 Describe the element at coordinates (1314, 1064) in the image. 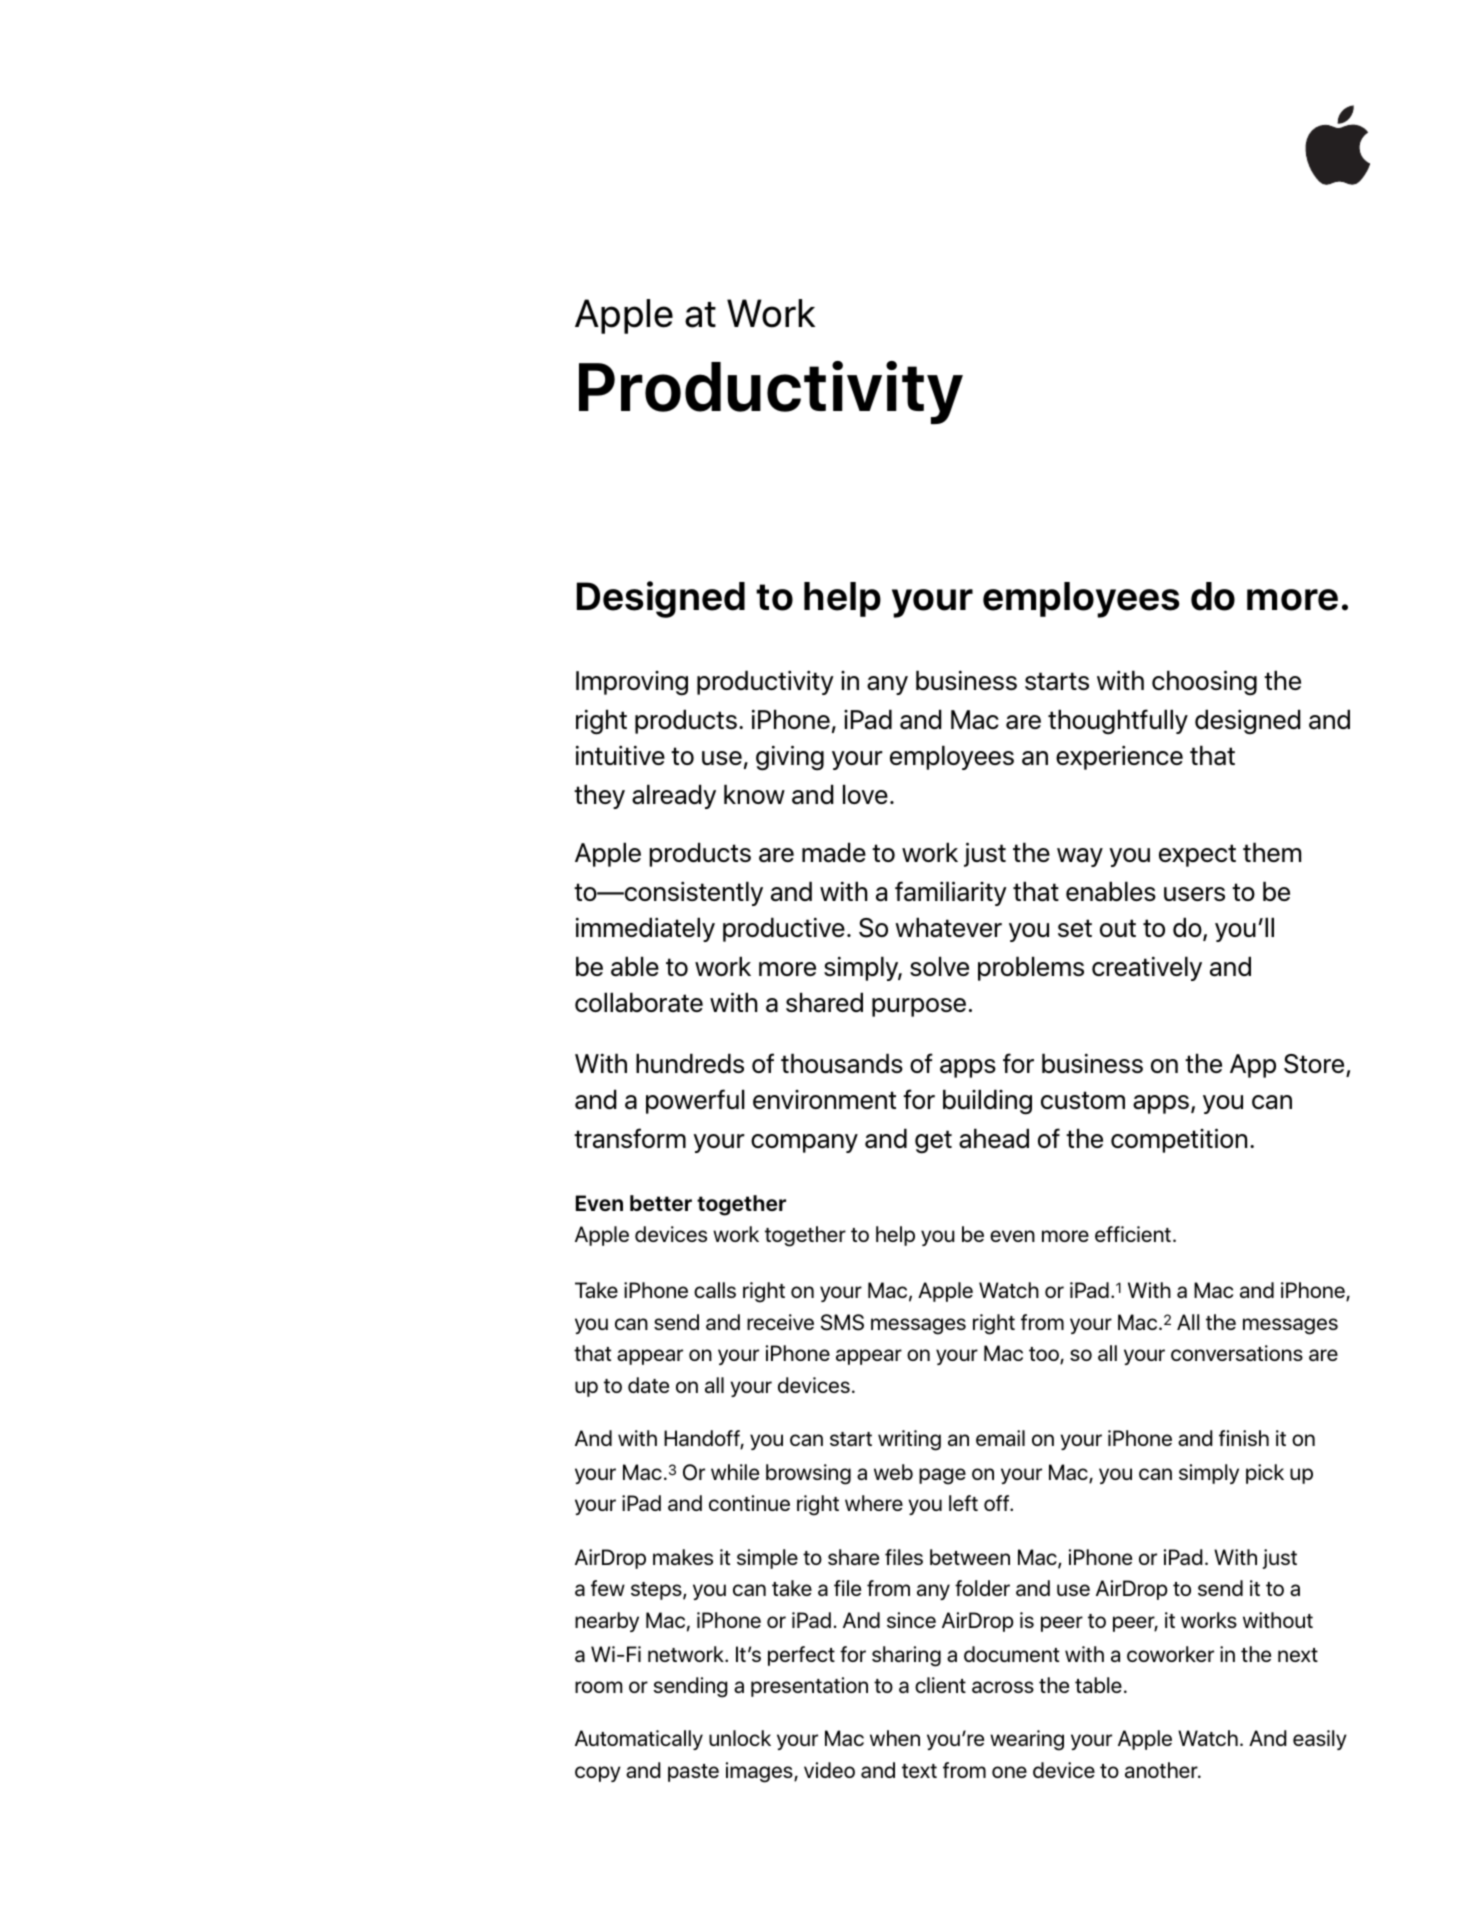

I see `Store` at that location.
